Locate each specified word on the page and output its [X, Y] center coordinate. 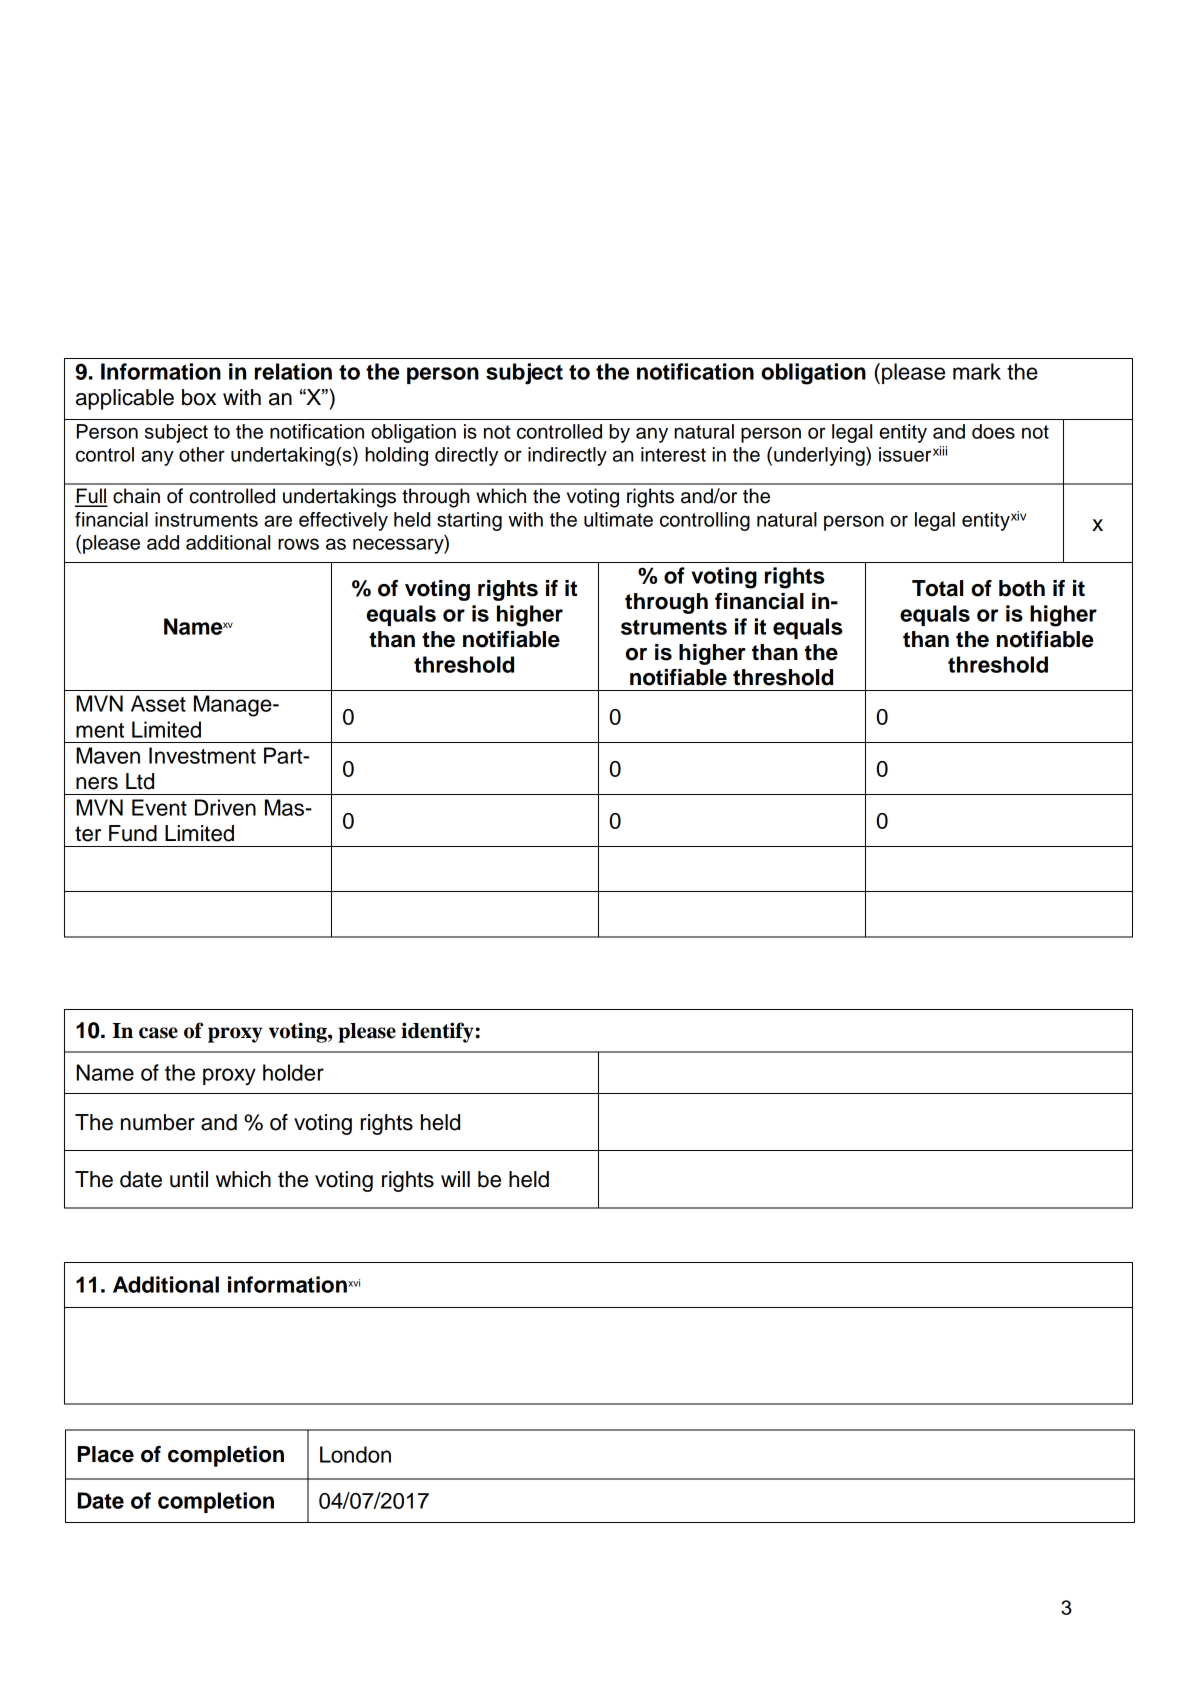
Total [937, 588]
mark [977, 371]
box [199, 397]
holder [293, 1072]
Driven [225, 807]
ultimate [618, 519]
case [158, 1033]
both [1022, 588]
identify [437, 1032]
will [455, 1179]
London [355, 1454]
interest [673, 454]
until [189, 1179]
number [158, 1122]
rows [298, 544]
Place [106, 1454]
